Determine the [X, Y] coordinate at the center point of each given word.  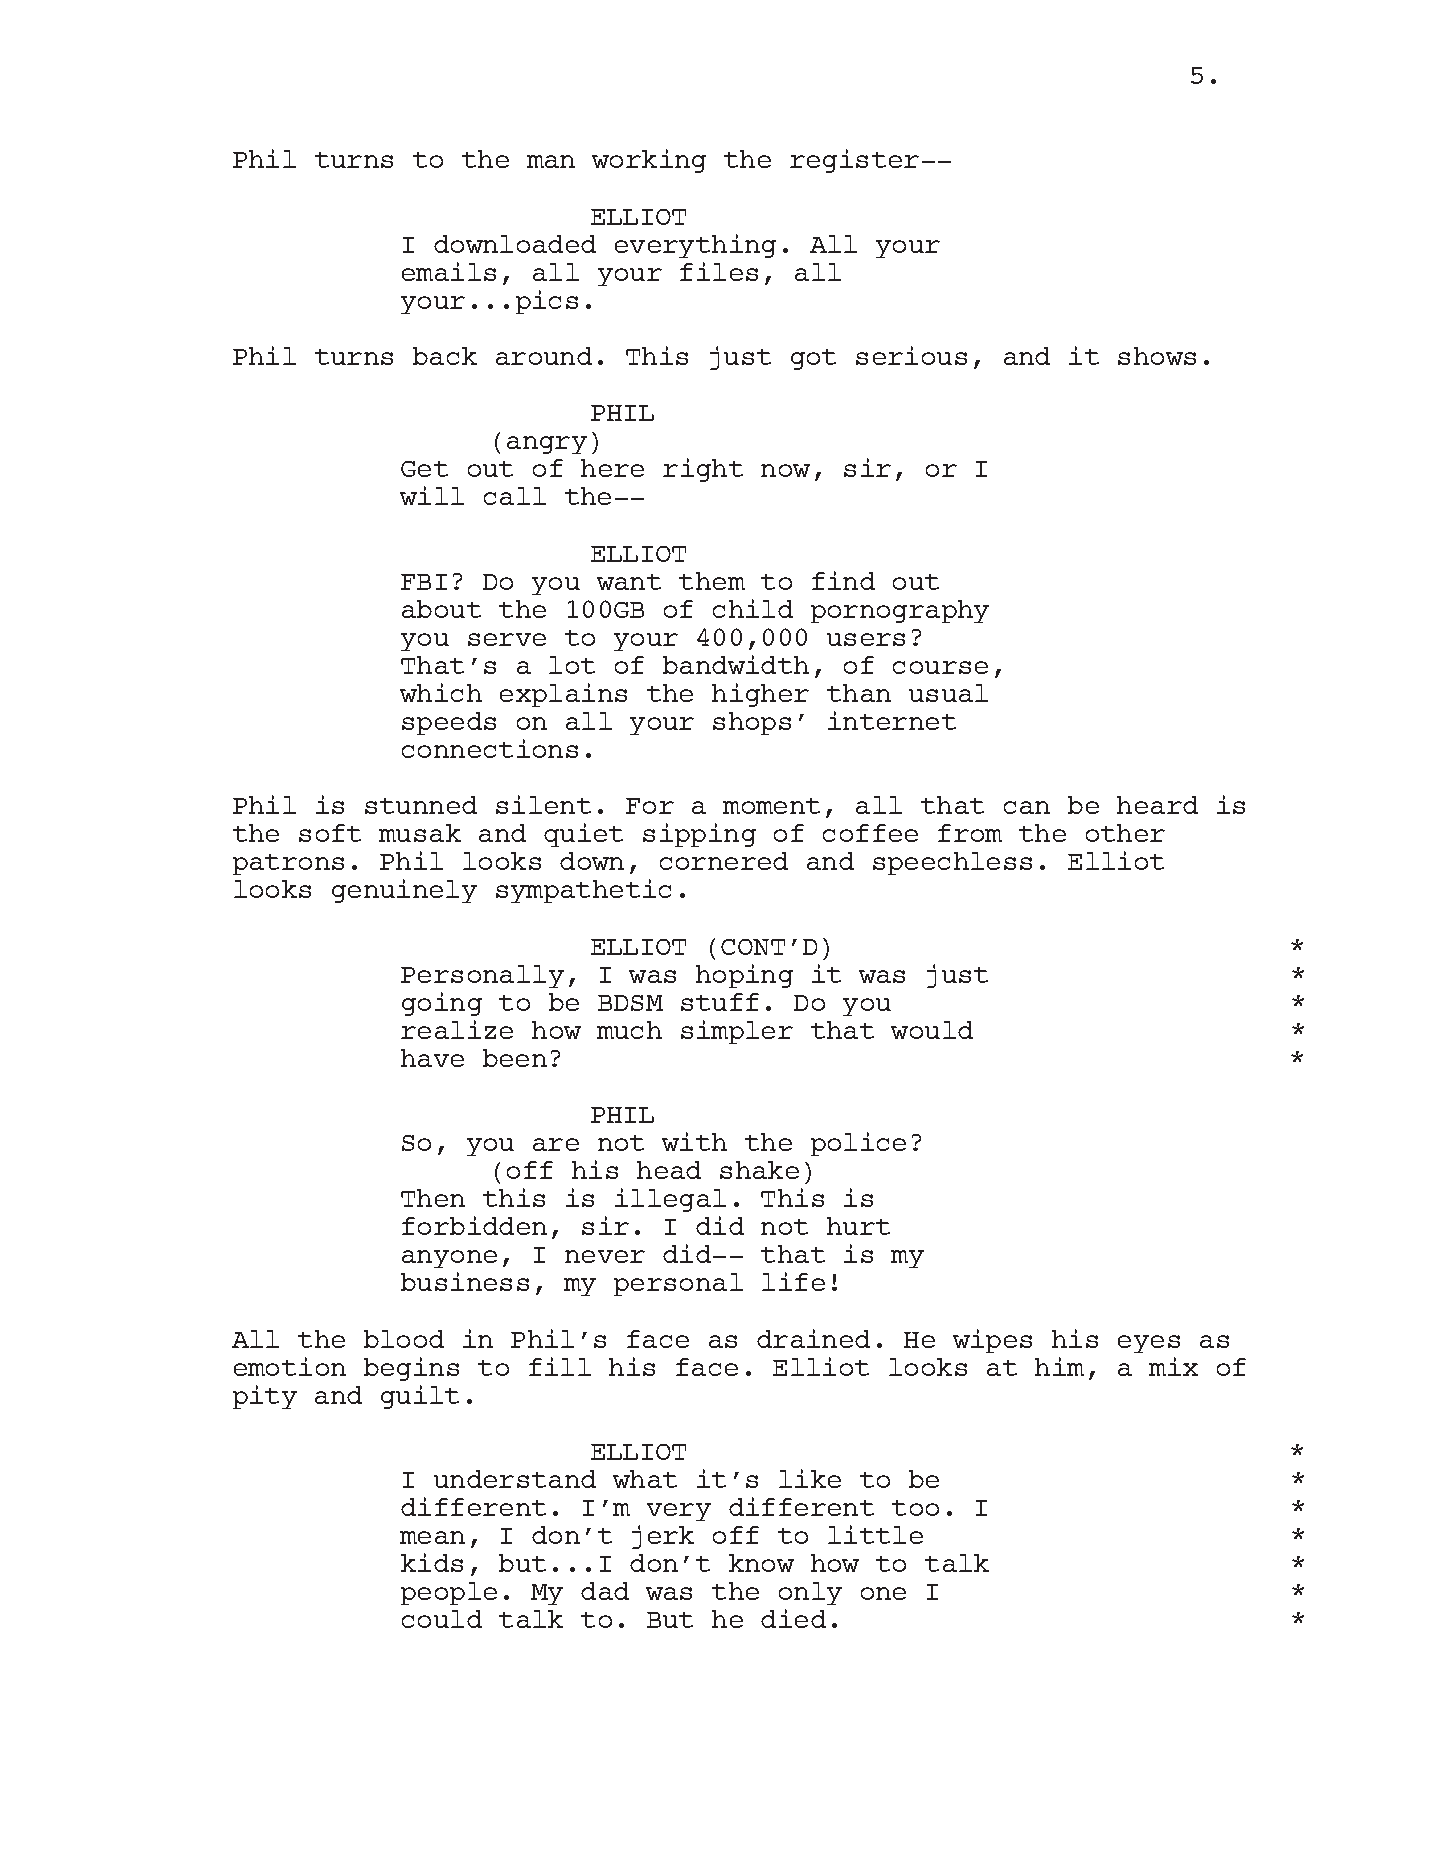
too [915, 1508]
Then [433, 1198]
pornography [900, 611]
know [761, 1563]
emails [449, 271]
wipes [992, 1341]
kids [432, 1562]
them [712, 581]
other [1125, 833]
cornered [724, 861]
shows [1157, 356]
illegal [670, 1200]
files [719, 271]
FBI [424, 582]
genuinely [404, 891]
